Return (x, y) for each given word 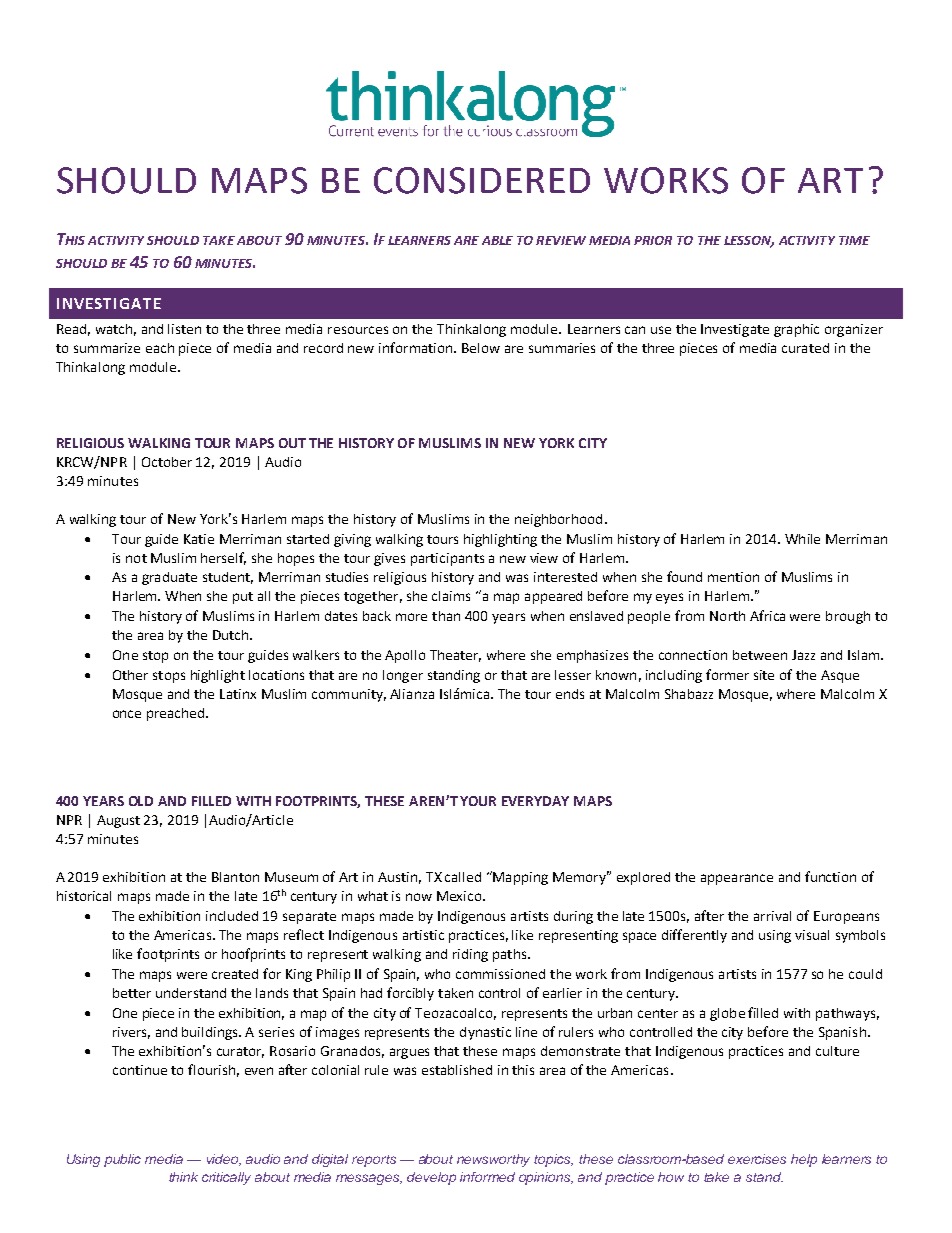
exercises (757, 1159)
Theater (455, 656)
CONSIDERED (482, 180)
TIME (854, 240)
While (802, 539)
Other (130, 675)
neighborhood (558, 520)
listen (184, 329)
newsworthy (493, 1160)
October (167, 462)
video (224, 1160)
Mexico (460, 896)
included (232, 916)
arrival (772, 916)
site (764, 675)
